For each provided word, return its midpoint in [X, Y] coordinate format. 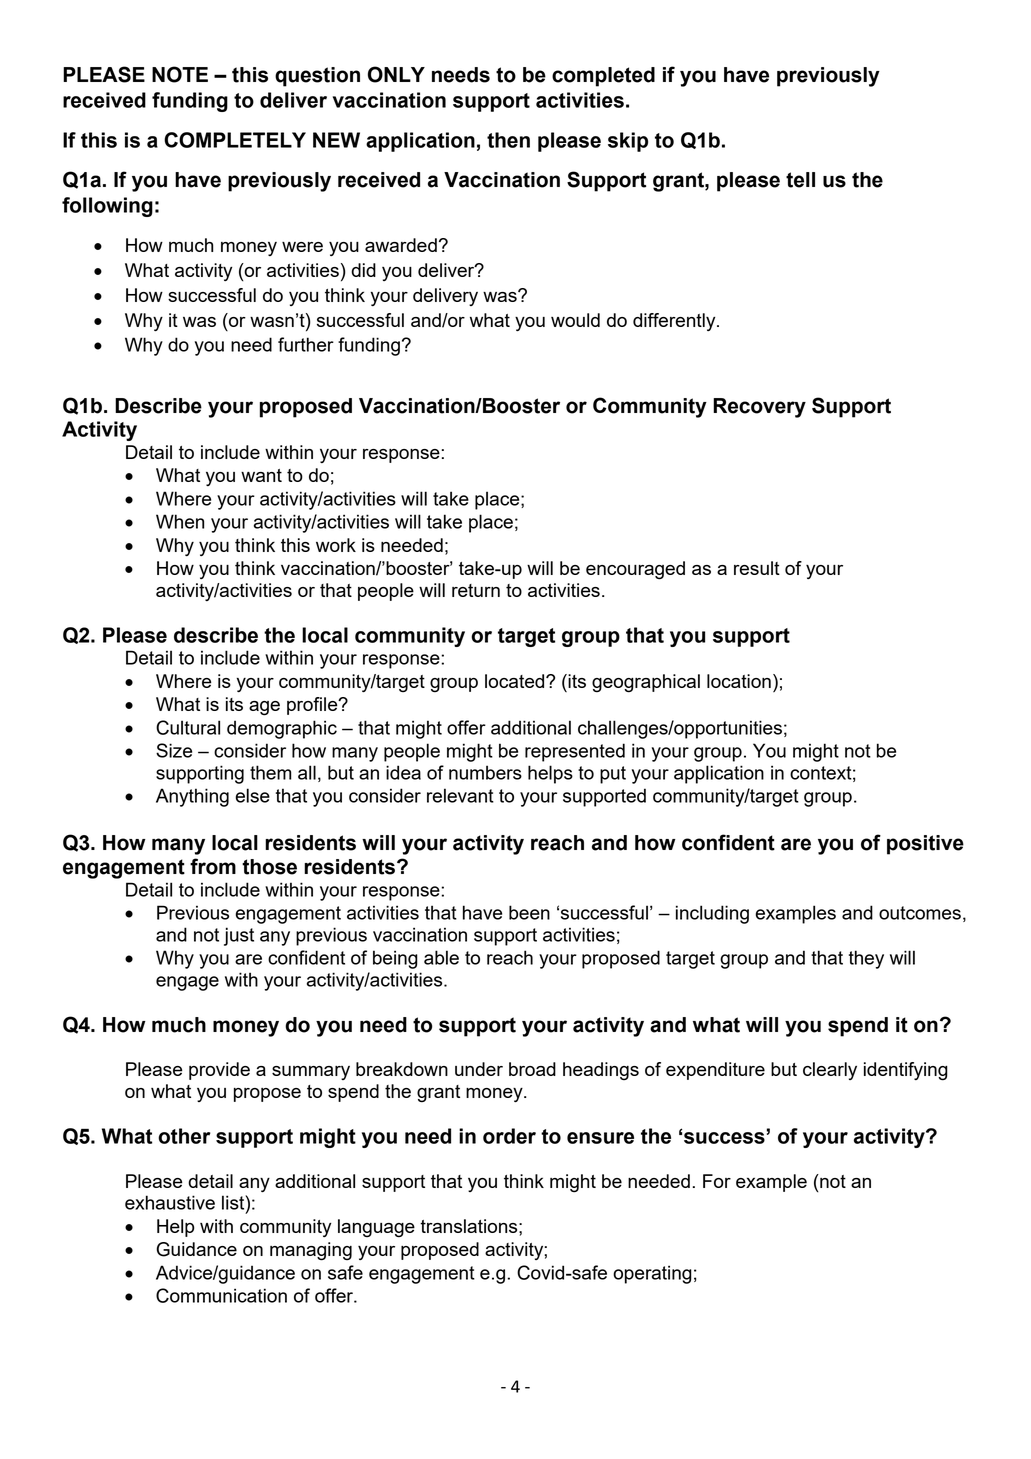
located [516, 681]
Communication [221, 1295]
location [739, 681]
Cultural [188, 727]
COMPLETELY [235, 140]
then [508, 140]
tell [800, 180]
